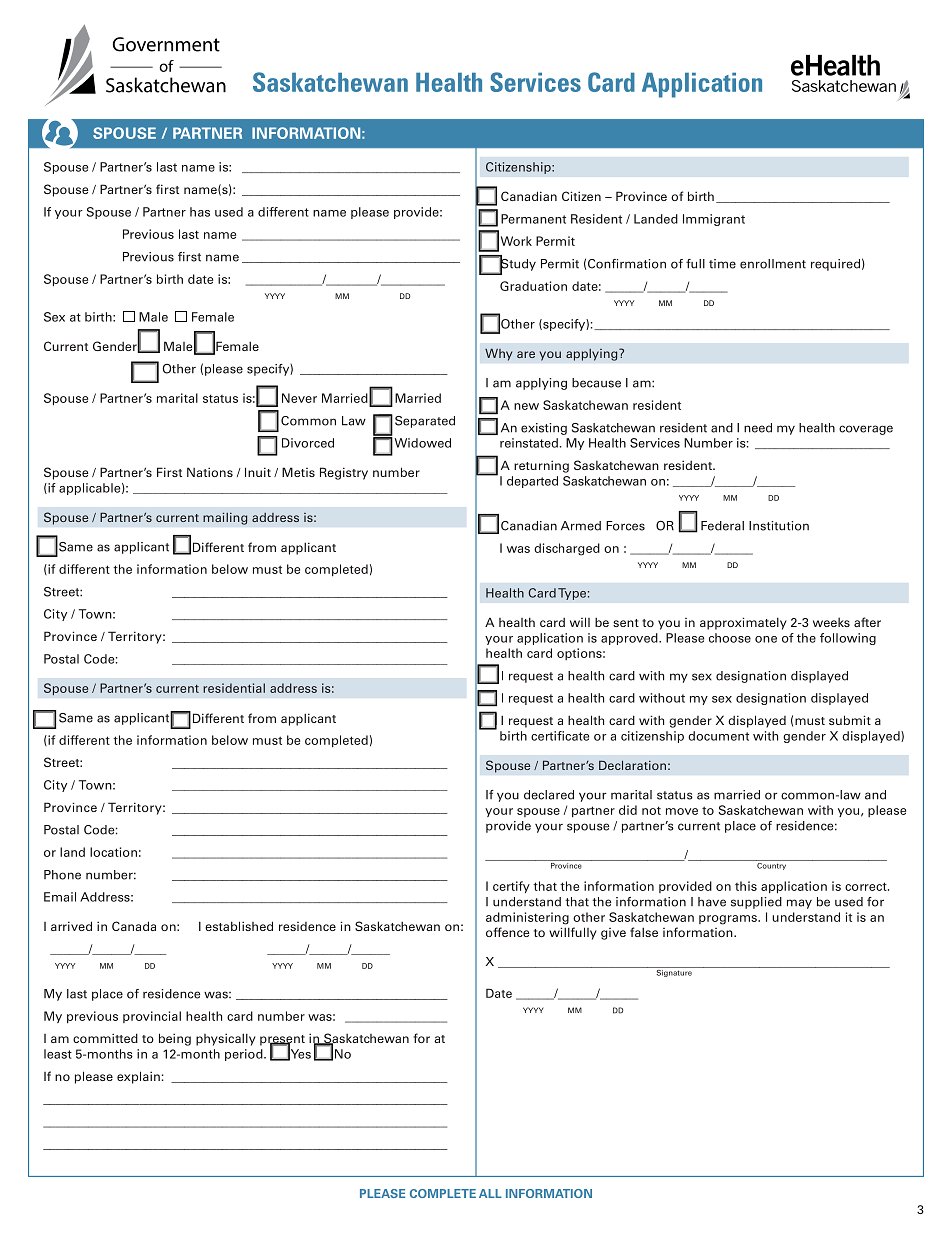 This document has width=952, height=1233. I want to click on enrollment, so click(773, 264).
